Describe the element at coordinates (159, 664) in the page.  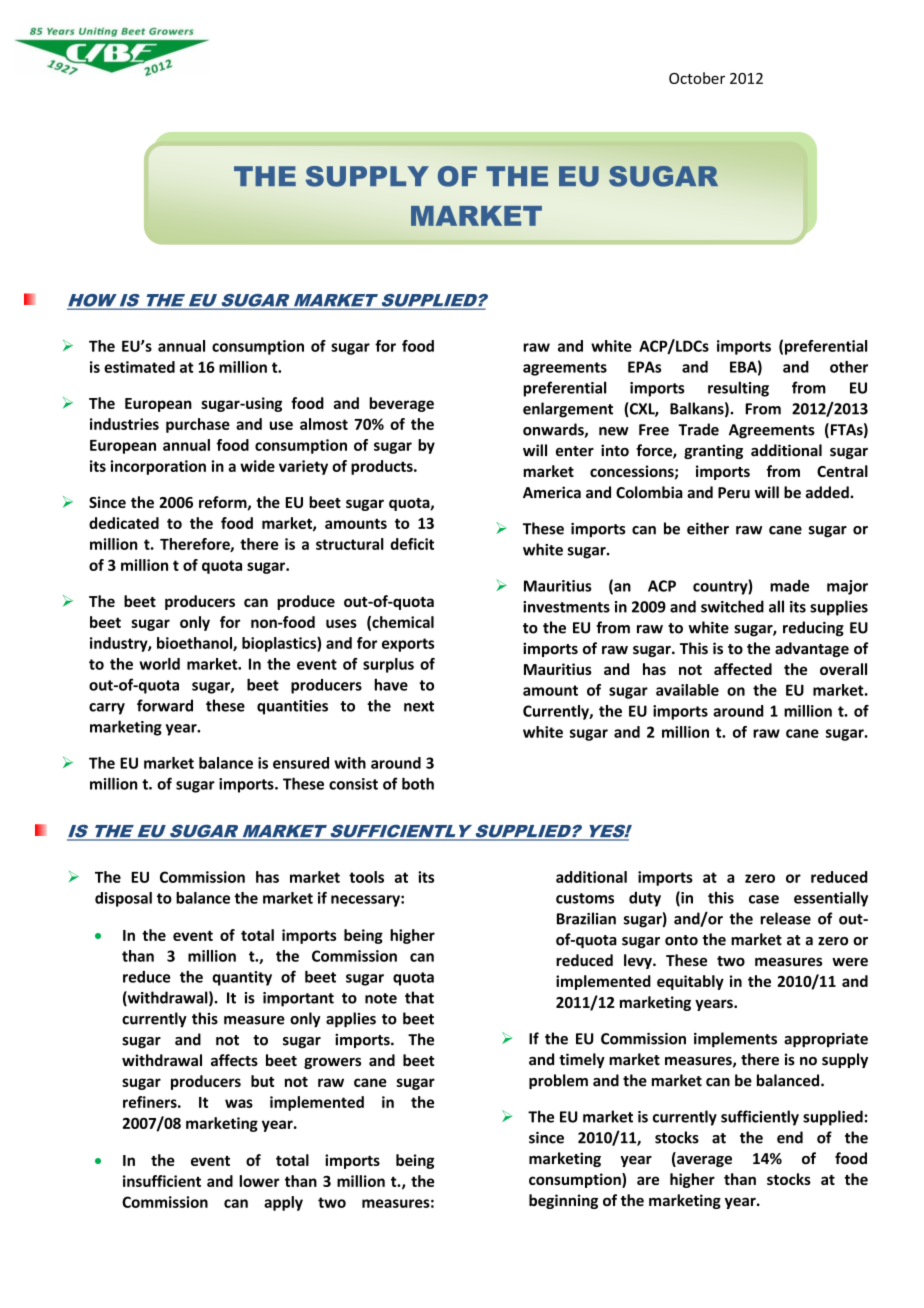
I see `world` at that location.
